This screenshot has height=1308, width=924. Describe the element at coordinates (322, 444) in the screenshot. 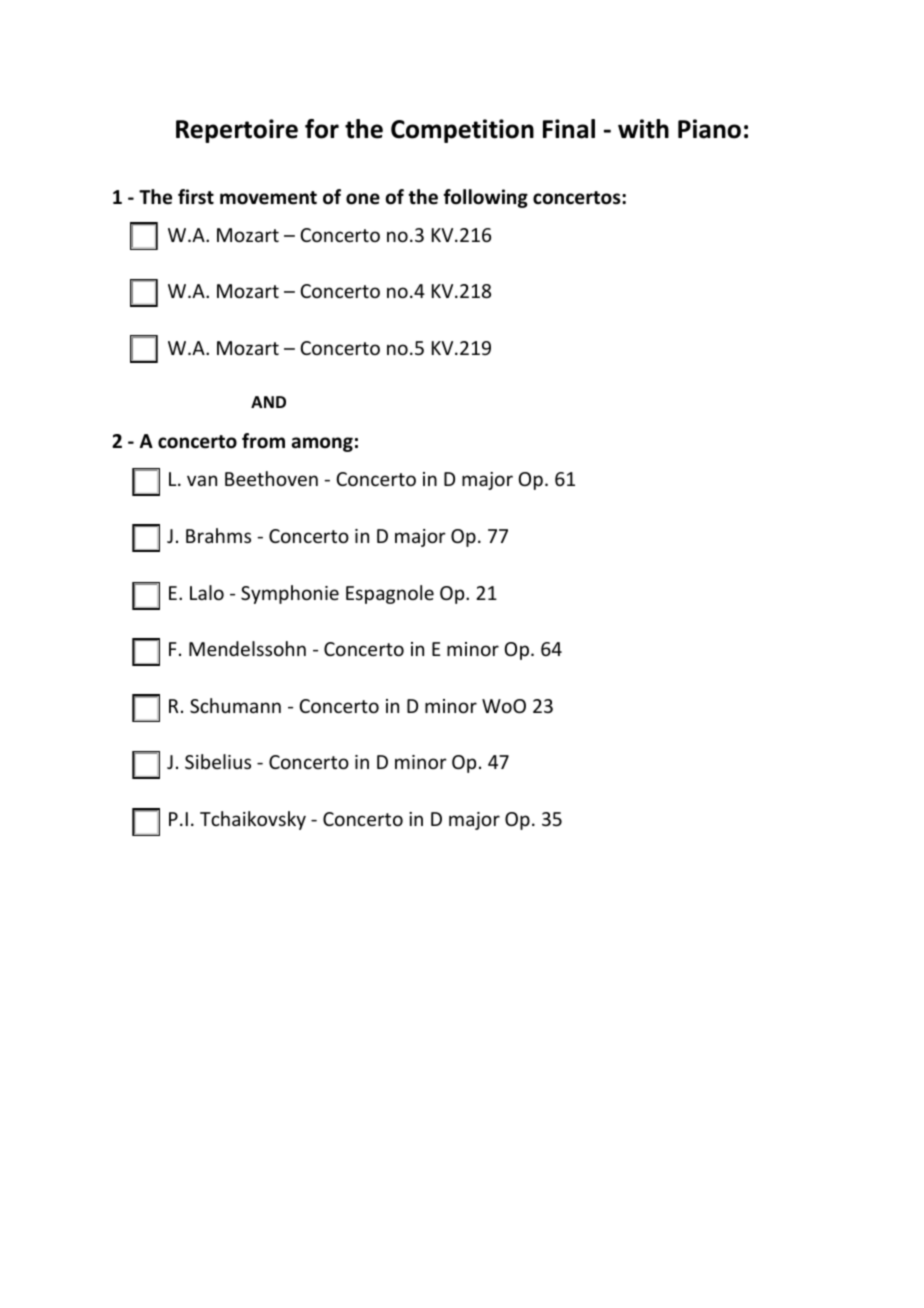

I see `among` at that location.
